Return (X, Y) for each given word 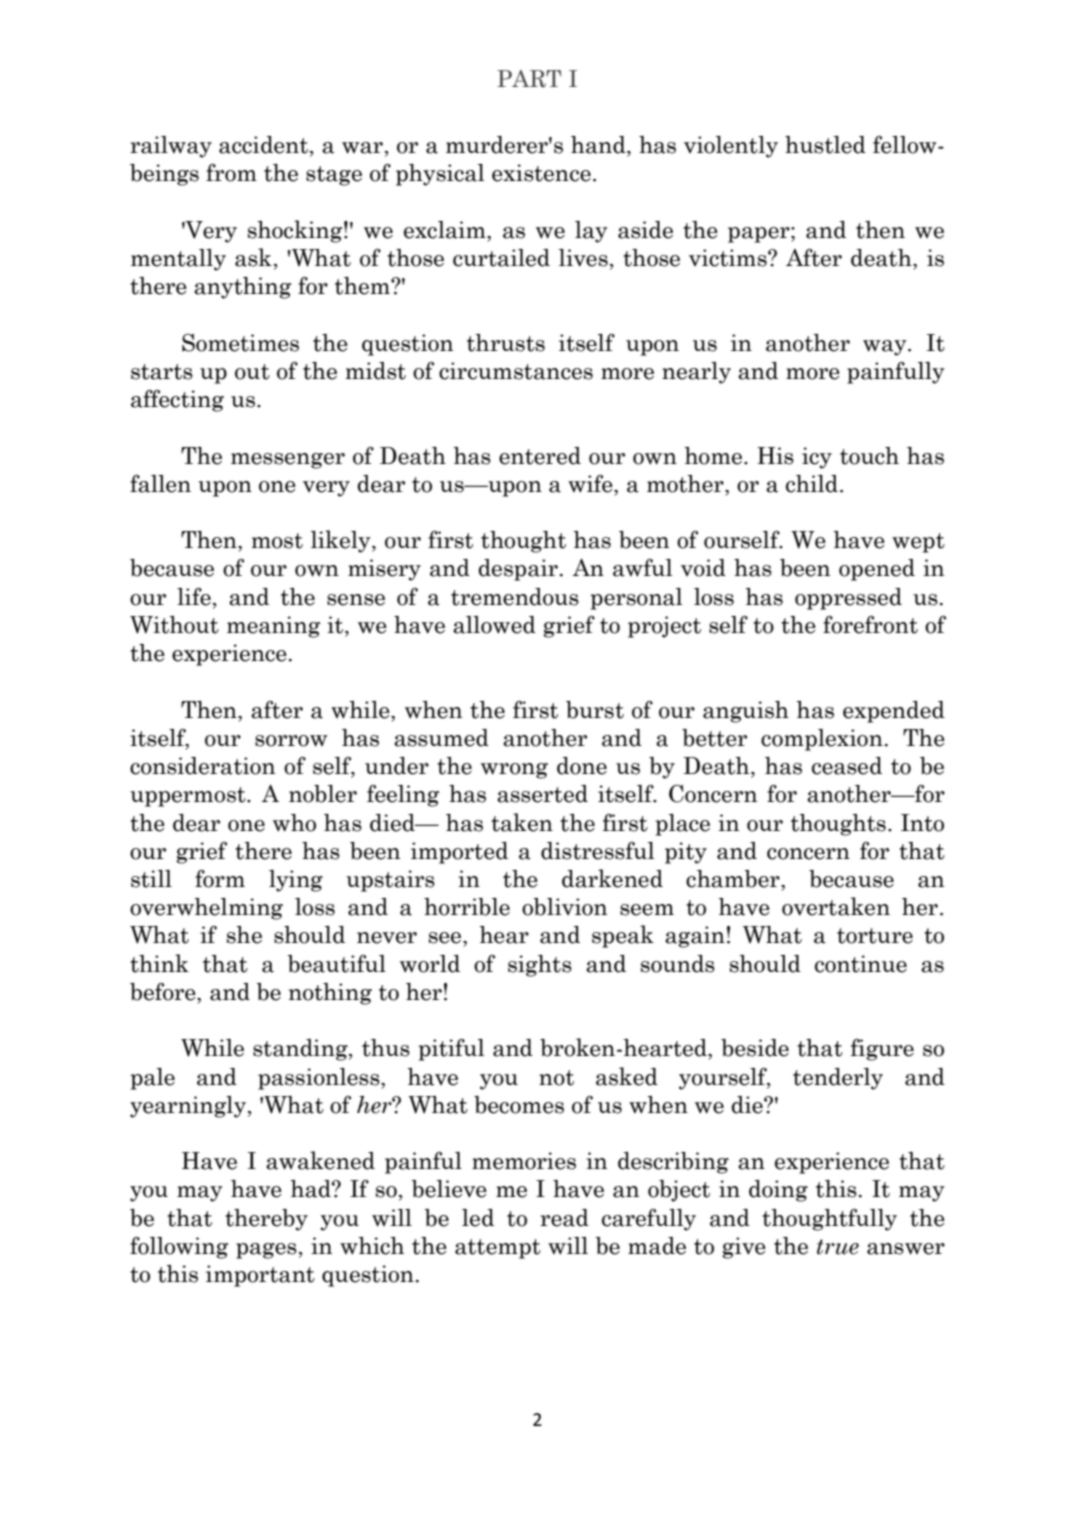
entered (540, 456)
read (564, 1218)
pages (266, 1251)
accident (265, 146)
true (838, 1247)
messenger (288, 461)
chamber (734, 879)
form (220, 879)
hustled (825, 145)
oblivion (564, 907)
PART (529, 79)
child (813, 484)
